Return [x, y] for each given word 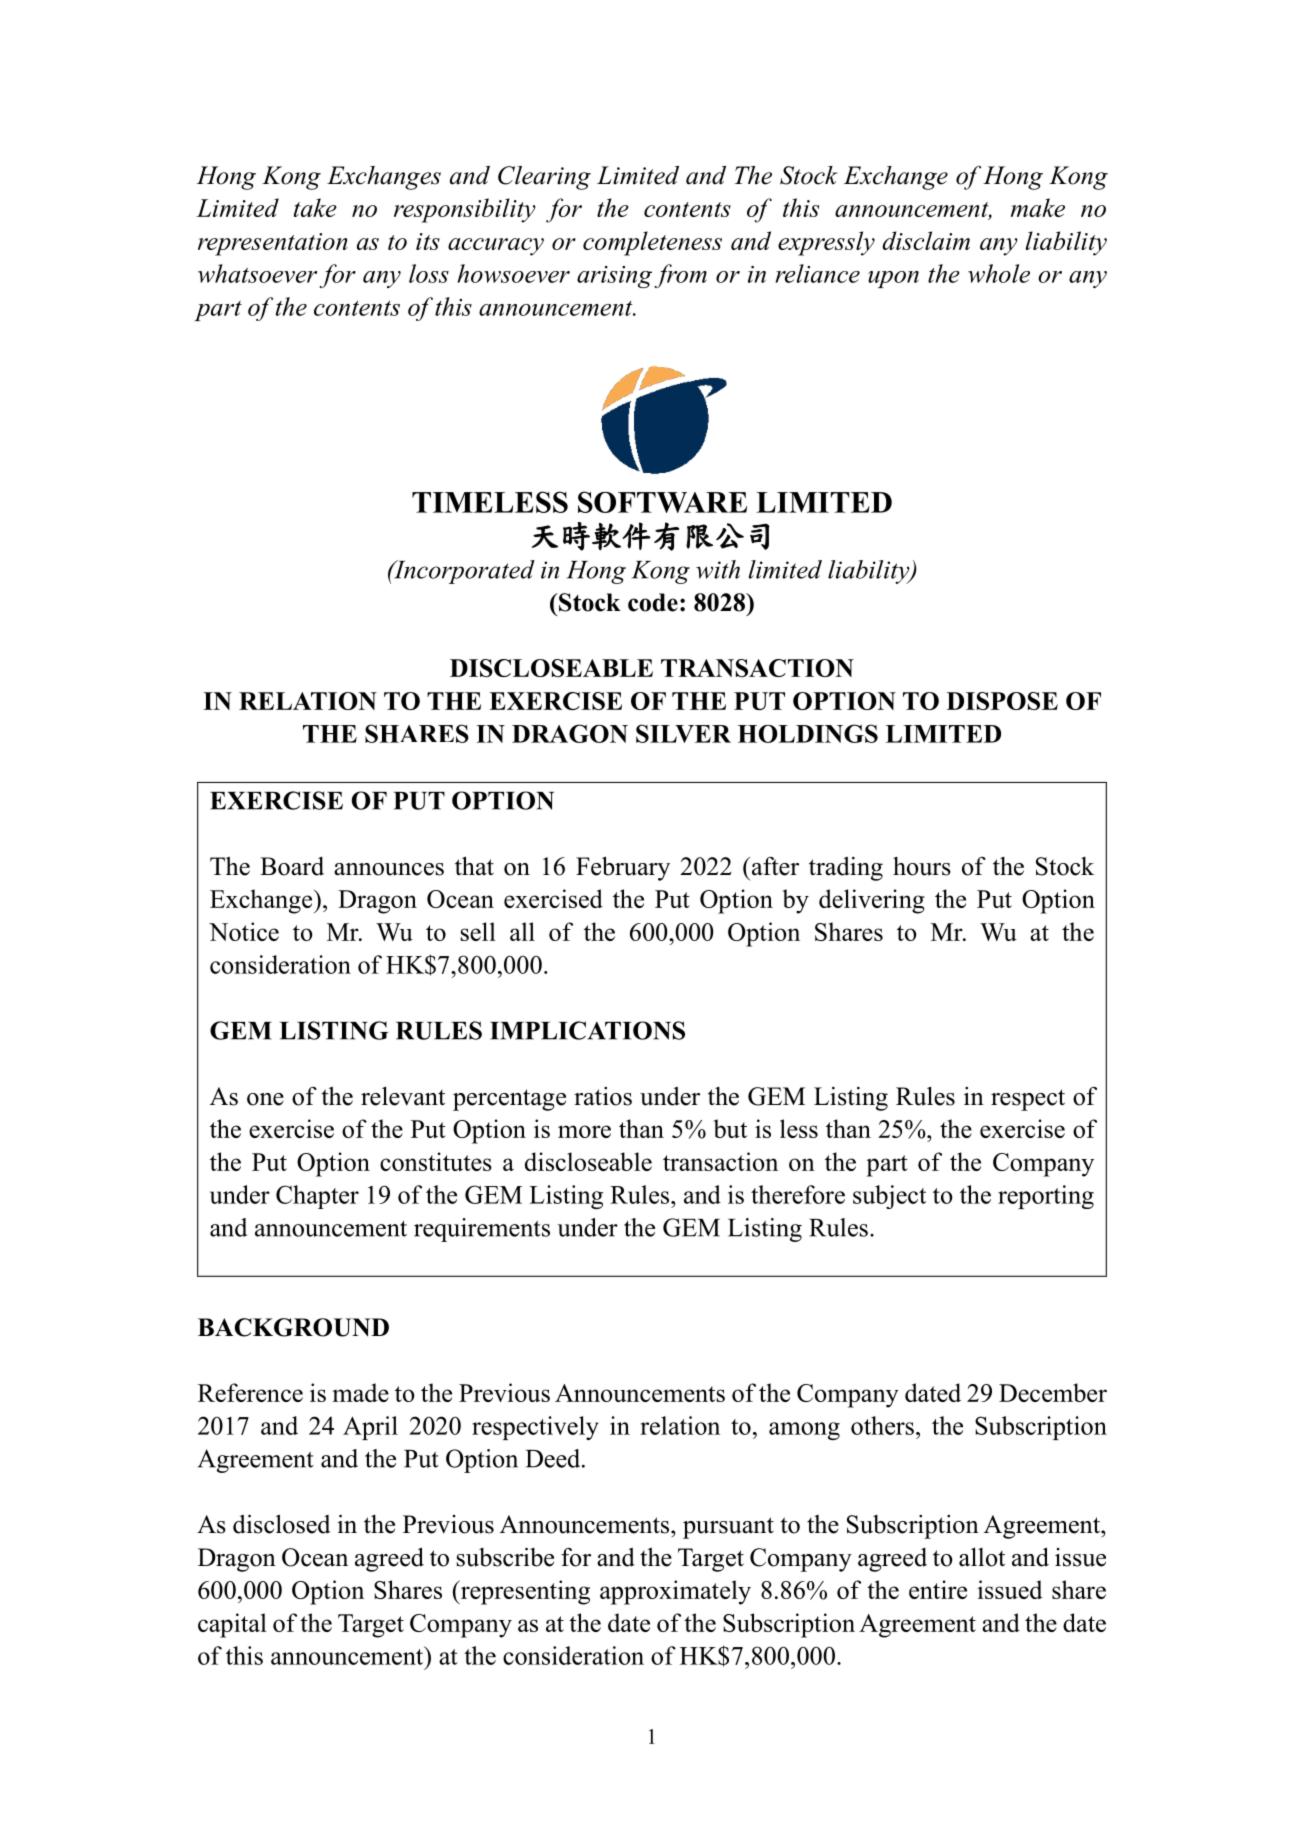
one [265, 1099]
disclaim [926, 240]
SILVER [683, 733]
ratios [603, 1096]
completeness [652, 243]
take [315, 207]
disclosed [282, 1524]
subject [889, 1197]
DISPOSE [1002, 701]
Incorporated [463, 572]
